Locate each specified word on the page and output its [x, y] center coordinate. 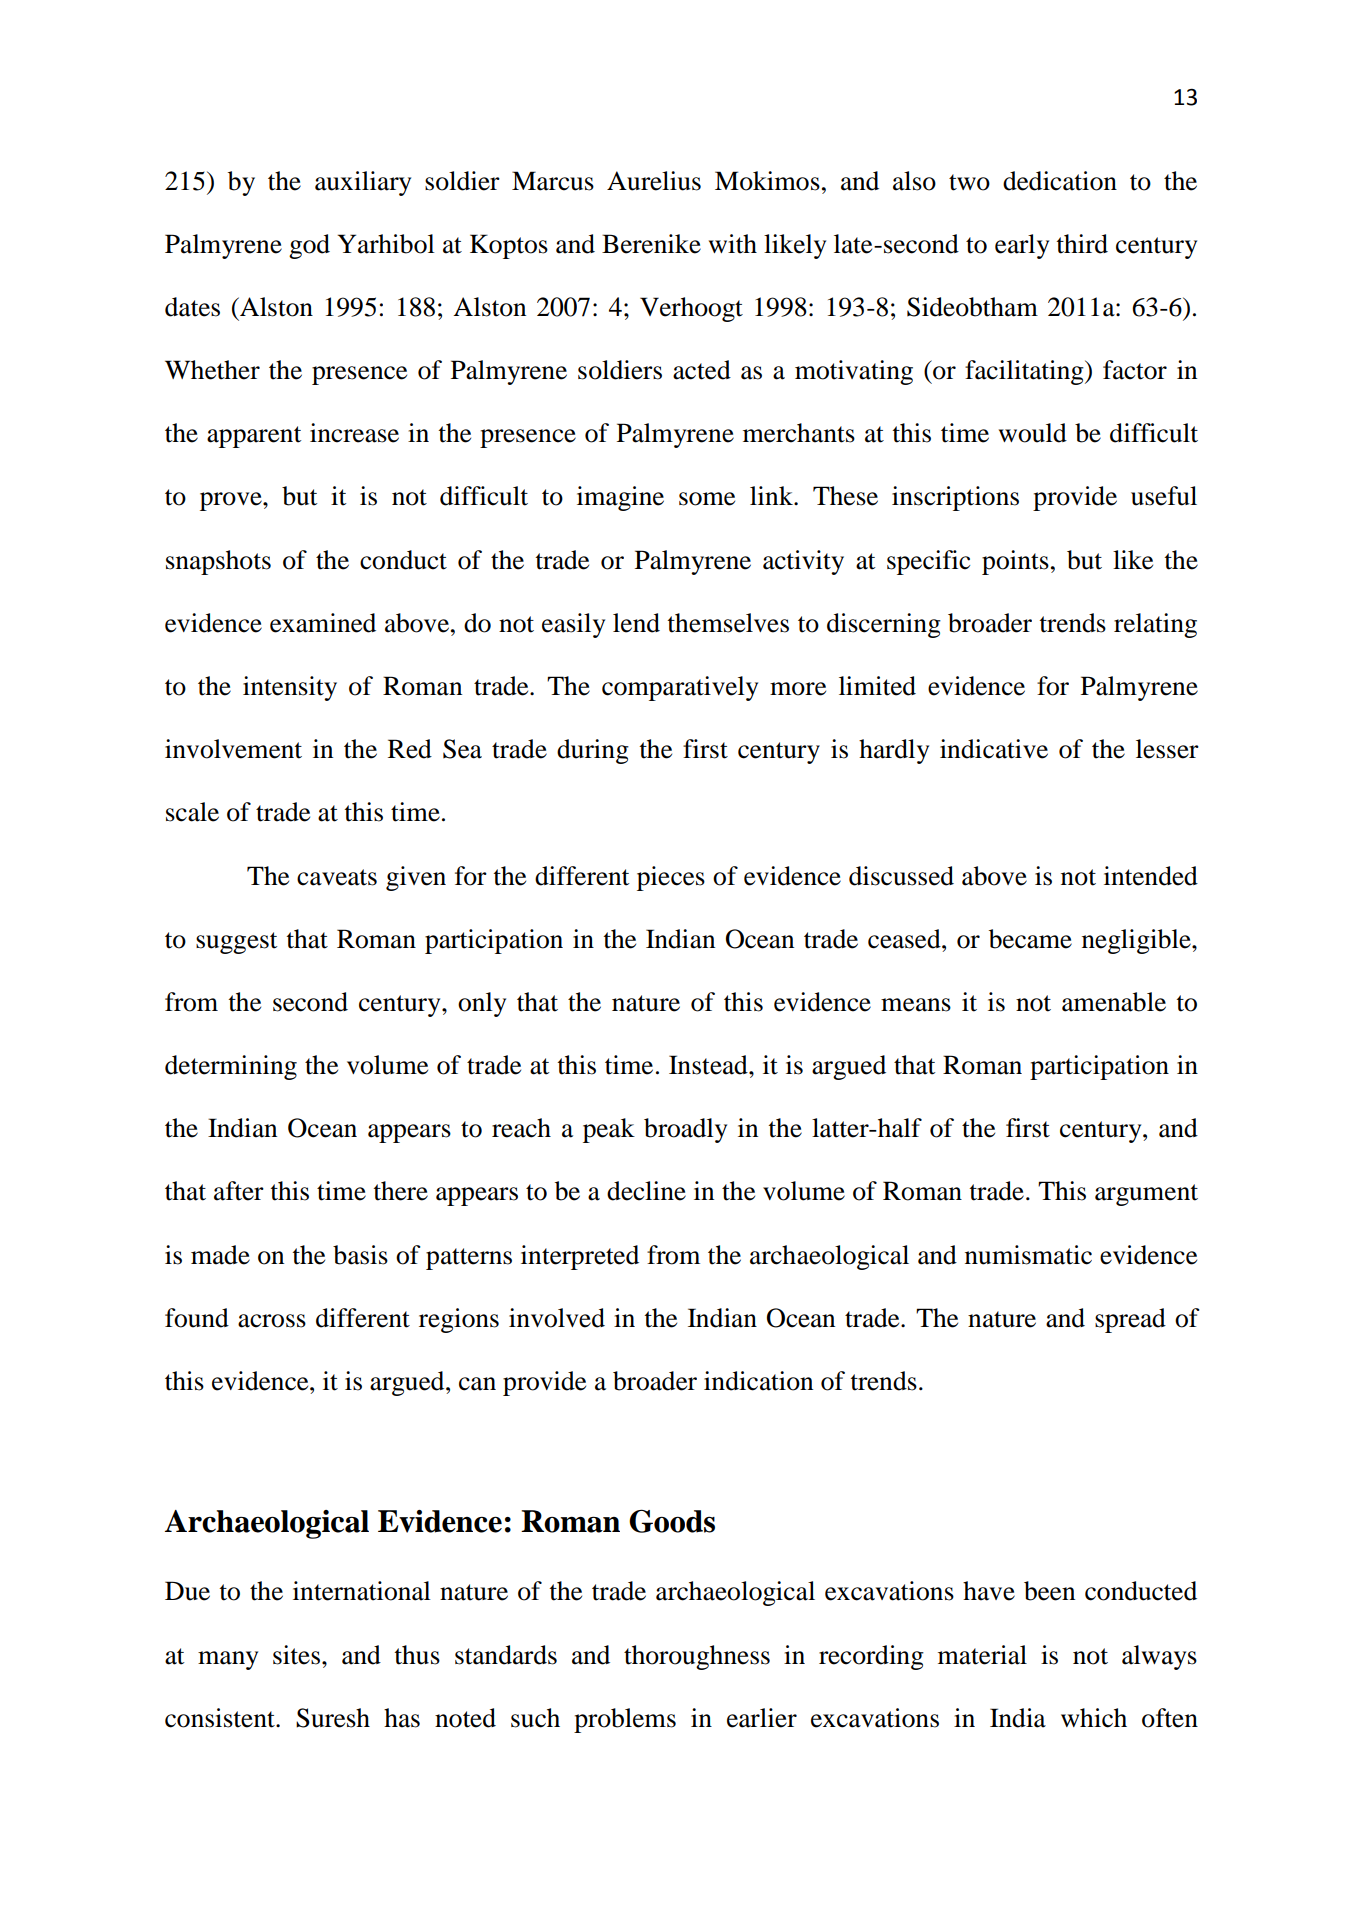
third [1082, 244]
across [272, 1321]
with [733, 244]
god [309, 246]
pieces [671, 878]
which [1094, 1718]
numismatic [1028, 1255]
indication [758, 1381]
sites [296, 1655]
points [1015, 562]
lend [636, 623]
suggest [237, 943]
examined [323, 623]
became [1030, 939]
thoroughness [697, 1657]
